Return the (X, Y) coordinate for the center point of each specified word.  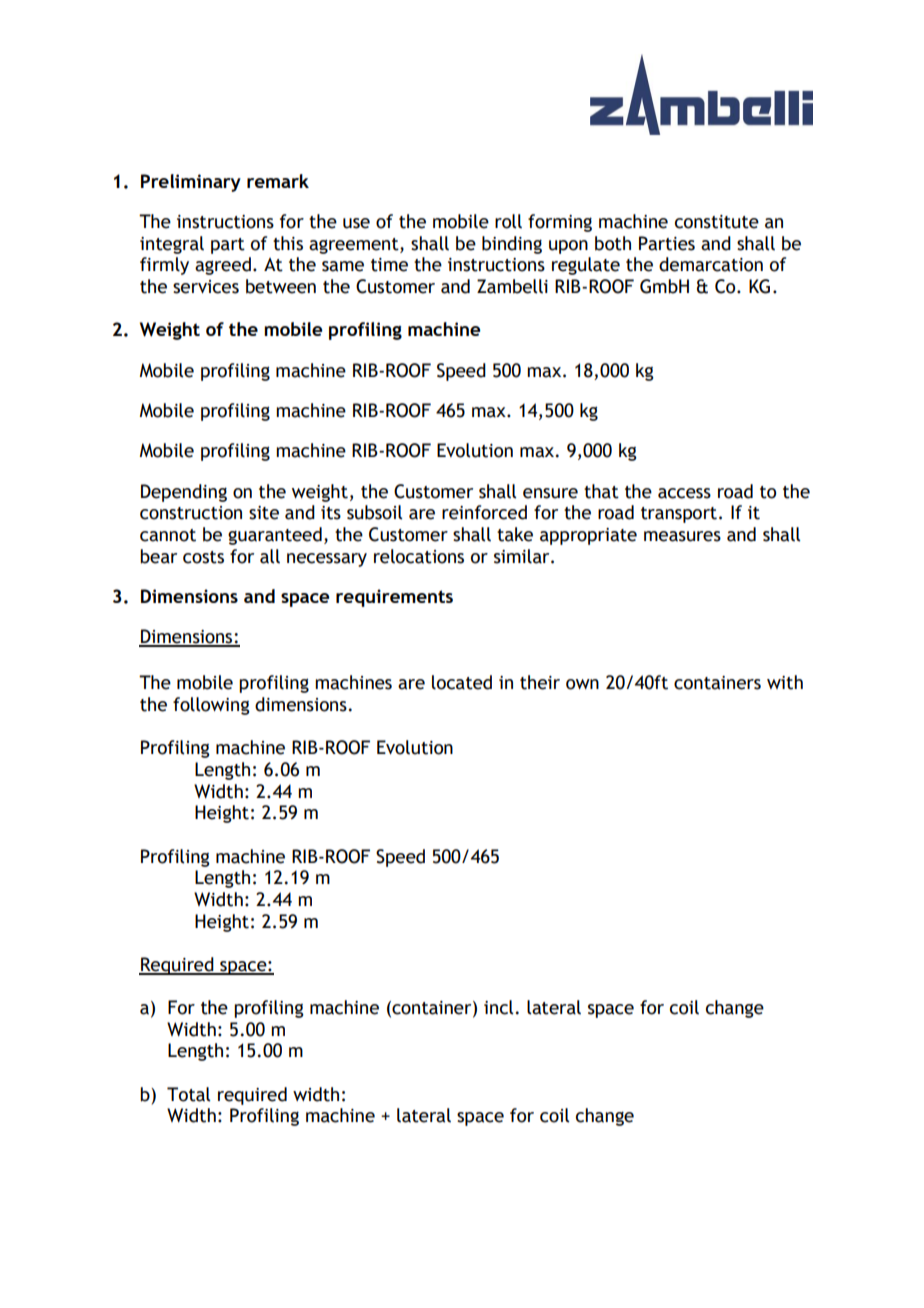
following (211, 706)
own (582, 684)
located (462, 682)
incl (498, 1007)
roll (508, 221)
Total (188, 1094)
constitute (717, 222)
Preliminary (191, 183)
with (785, 682)
